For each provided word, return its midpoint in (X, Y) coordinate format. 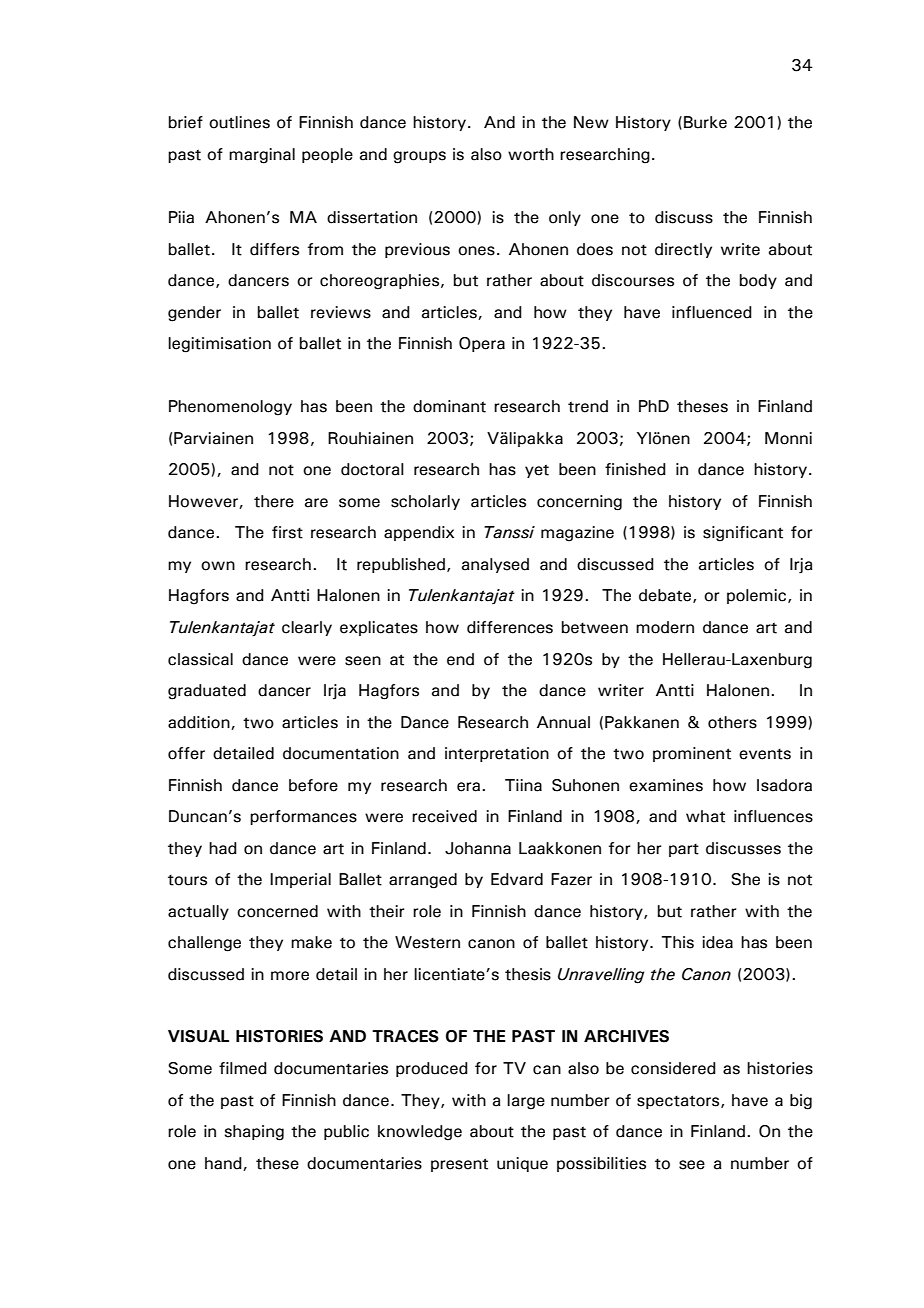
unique (522, 1164)
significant (743, 534)
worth (531, 154)
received (444, 816)
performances (303, 817)
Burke (705, 122)
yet (537, 471)
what (705, 816)
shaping (254, 1133)
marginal (262, 156)
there (274, 501)
